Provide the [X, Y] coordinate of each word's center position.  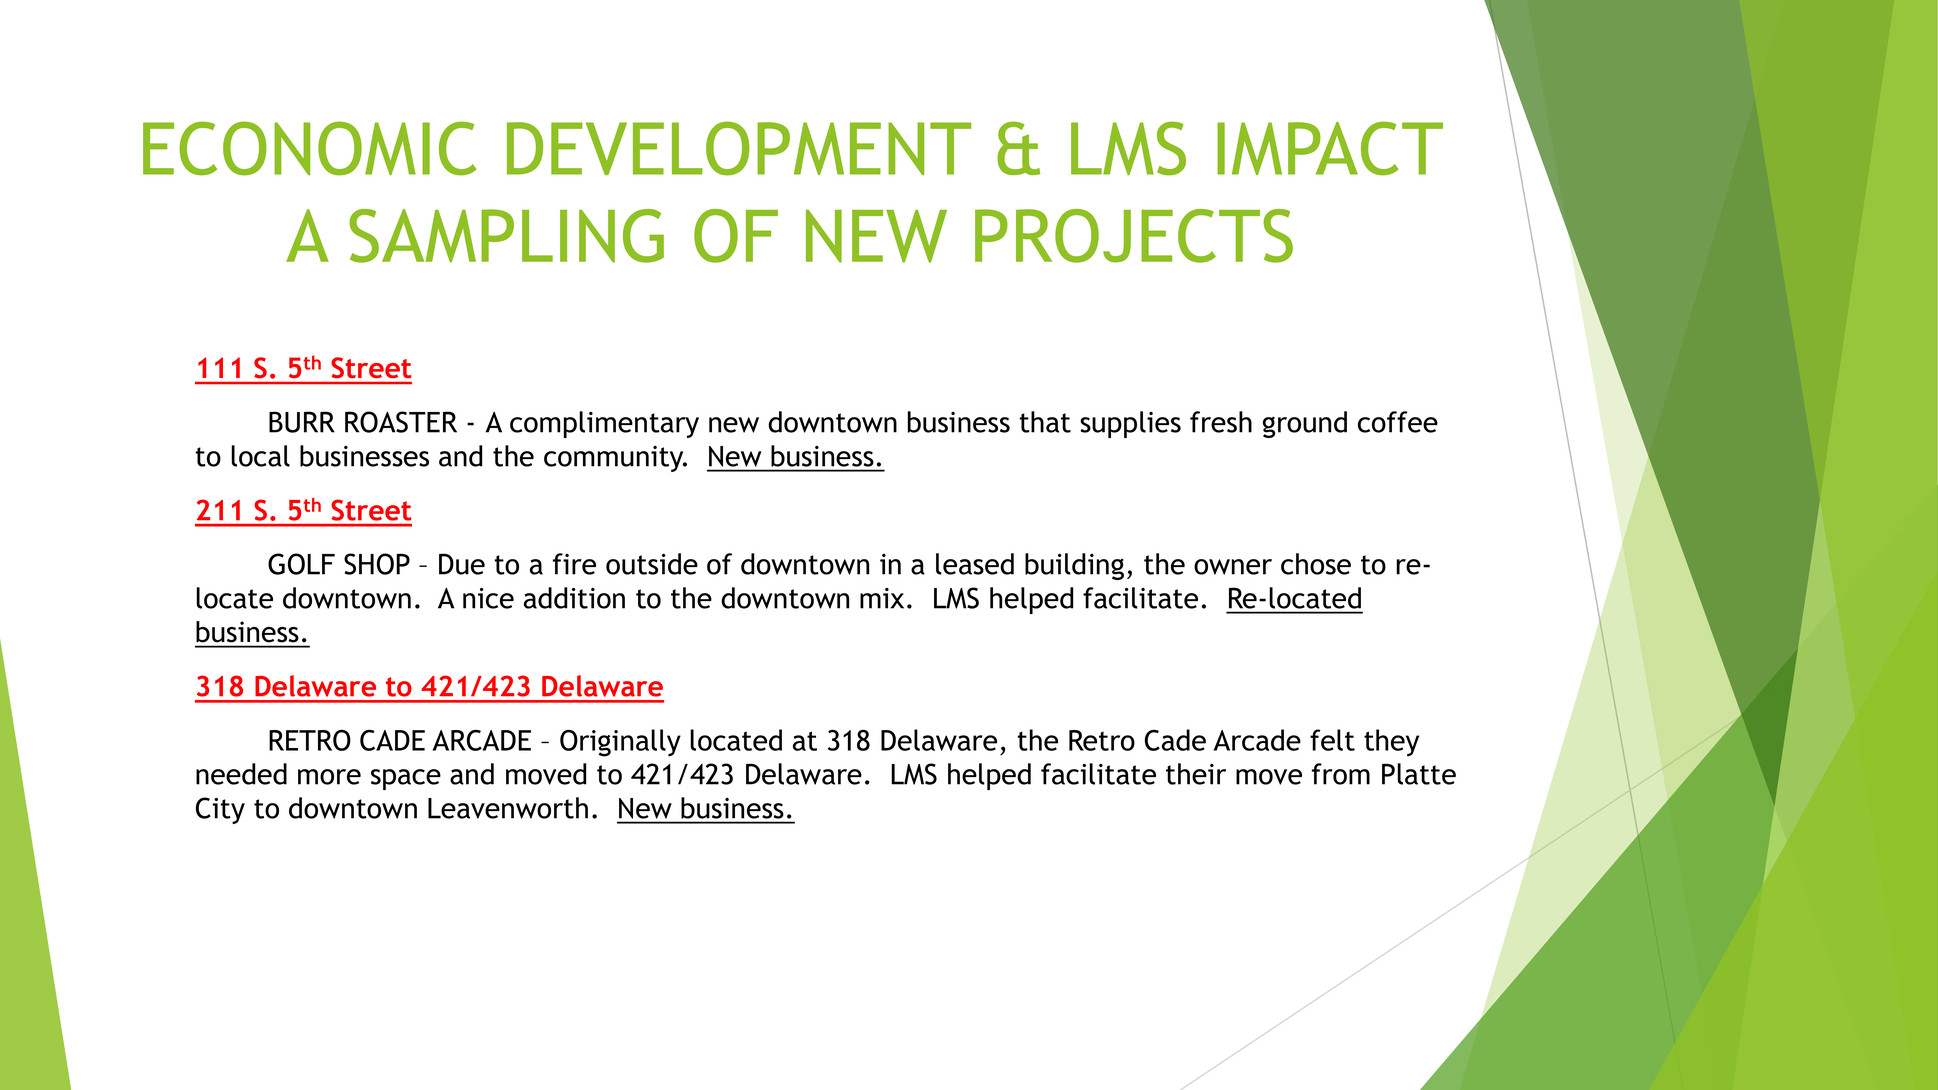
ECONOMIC [309, 148]
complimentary [604, 424]
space [406, 779]
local [260, 456]
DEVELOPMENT [739, 148]
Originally [620, 743]
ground [1305, 424]
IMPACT [1330, 149]
